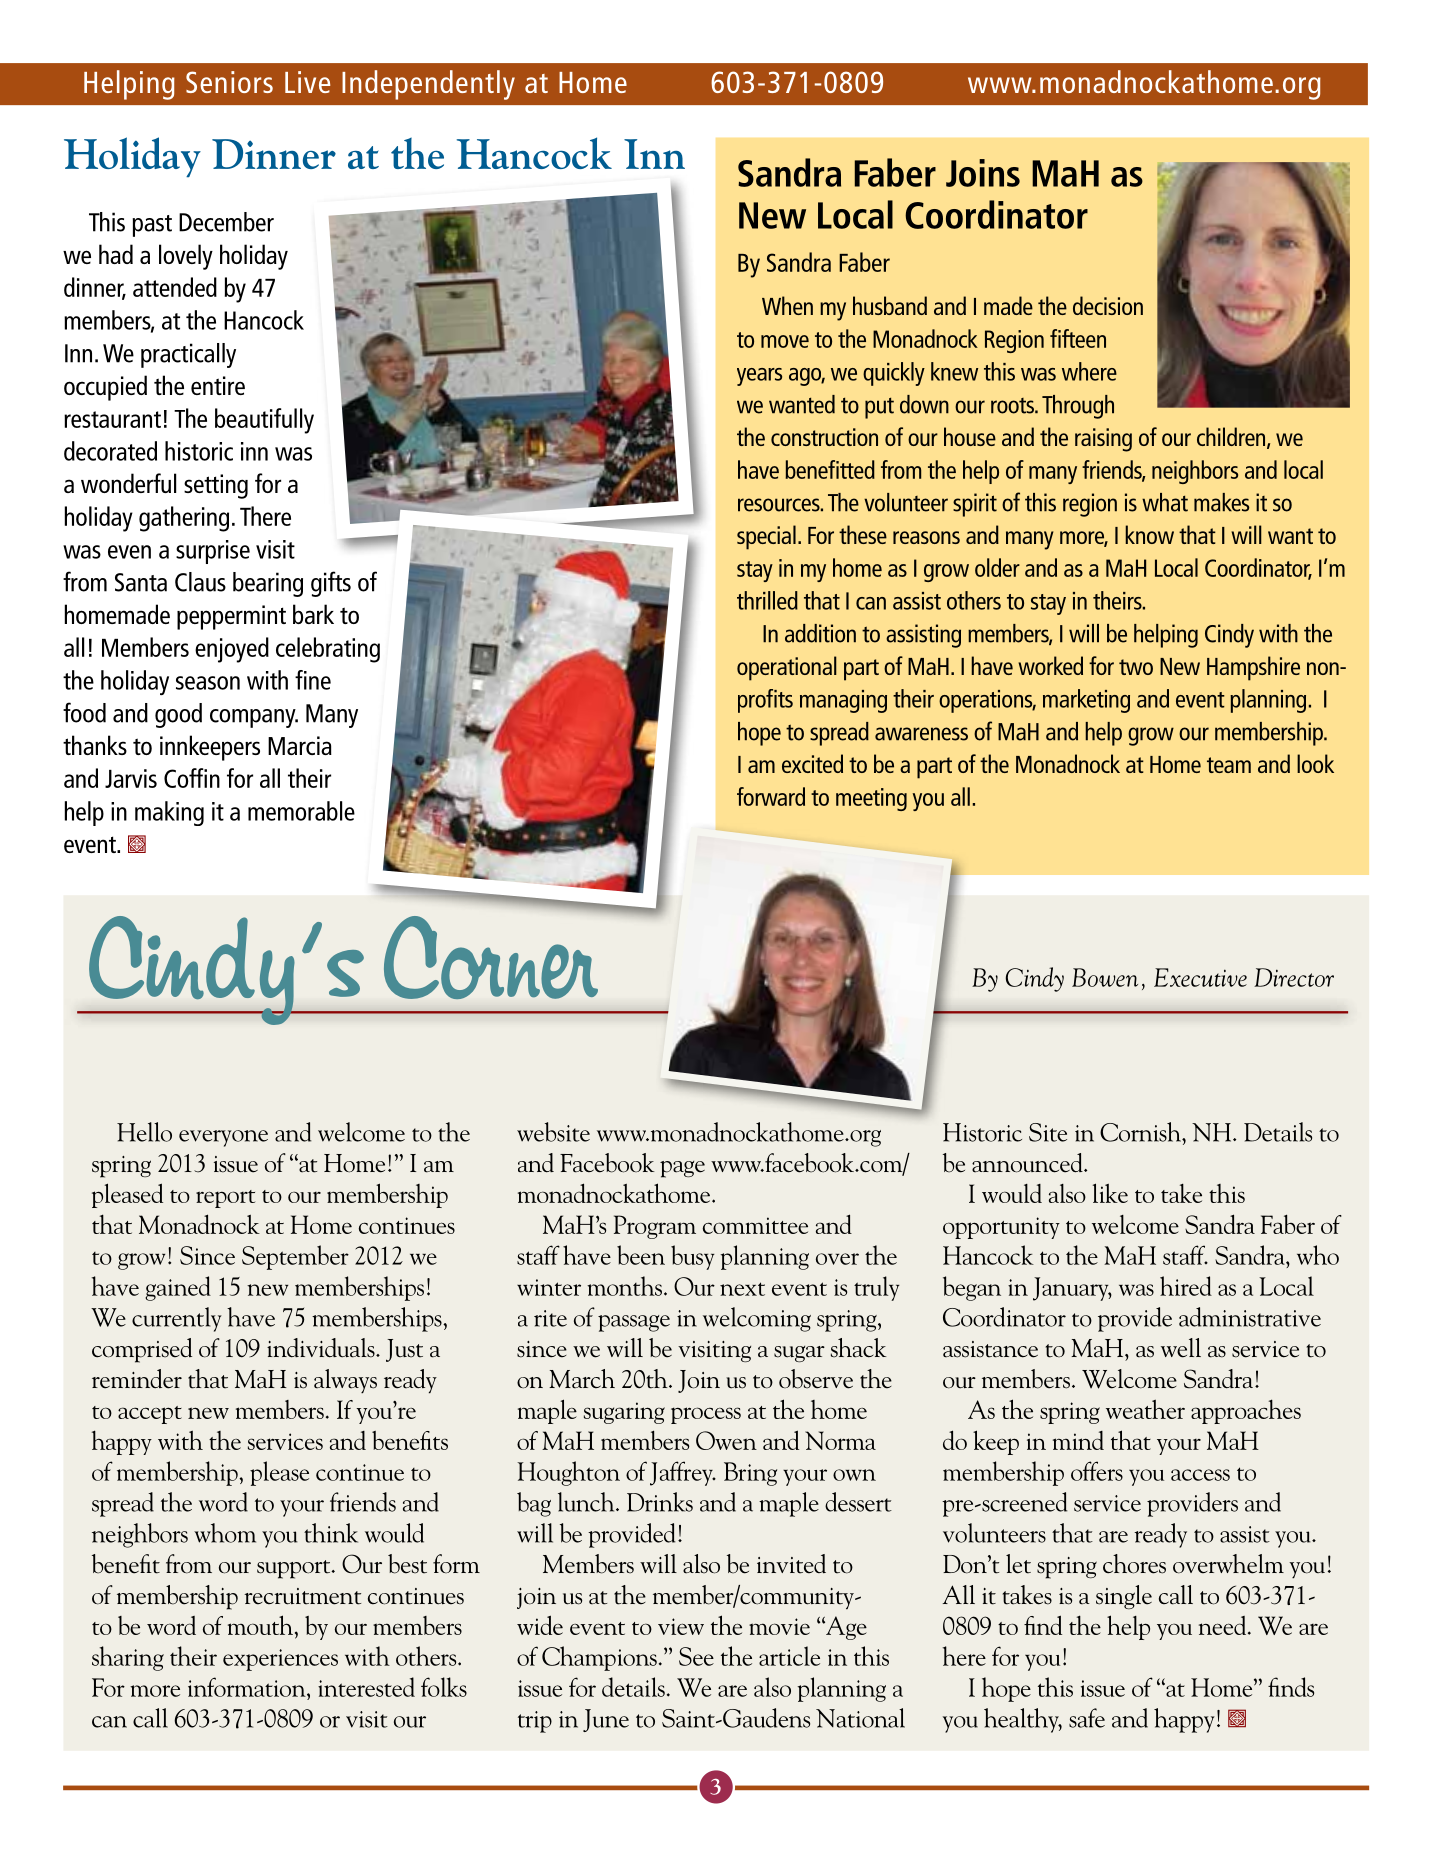 This image has height=1851, width=1431. What do you see at coordinates (787, 668) in the image?
I see `operational` at bounding box center [787, 668].
